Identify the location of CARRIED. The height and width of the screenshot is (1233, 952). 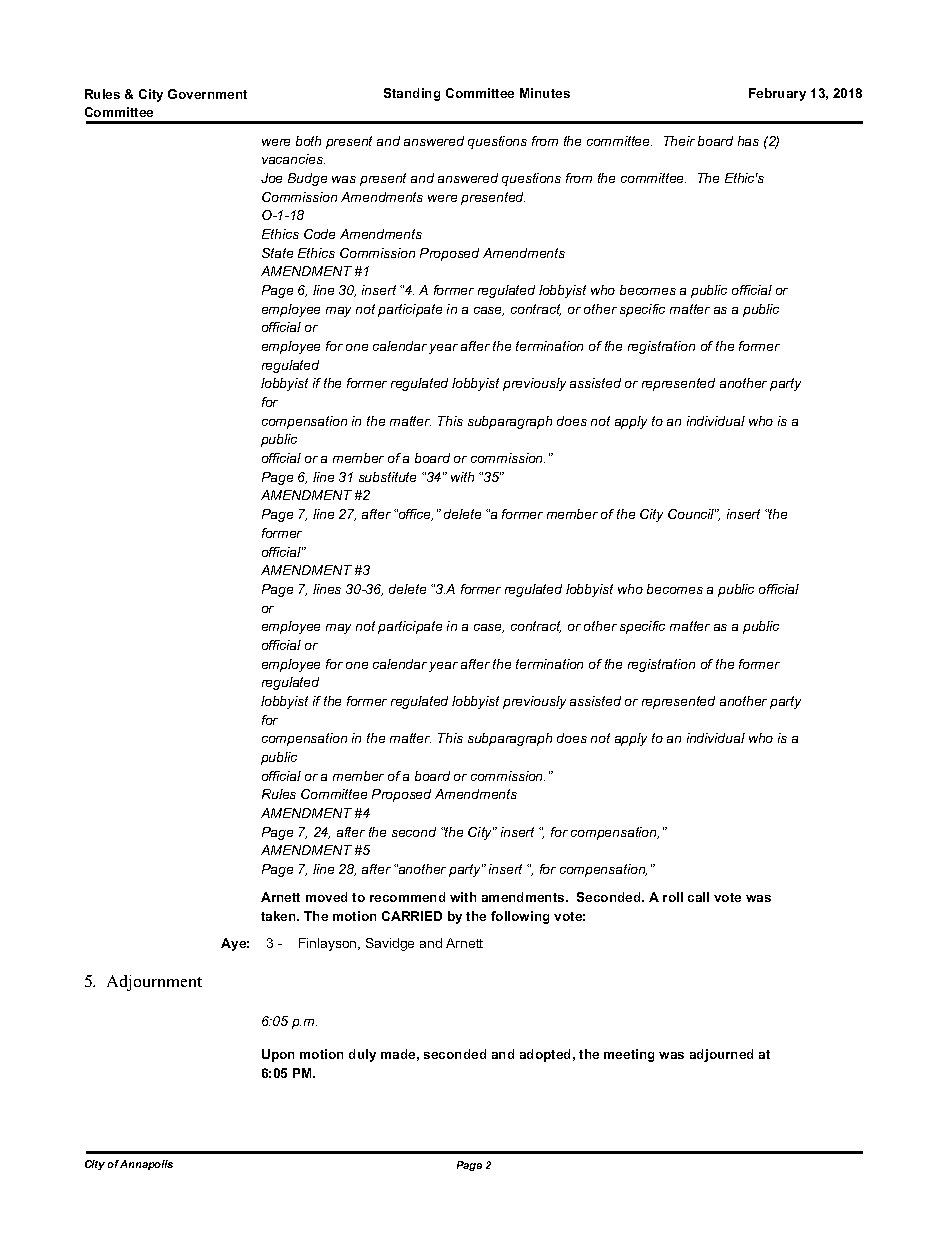
(412, 916).
